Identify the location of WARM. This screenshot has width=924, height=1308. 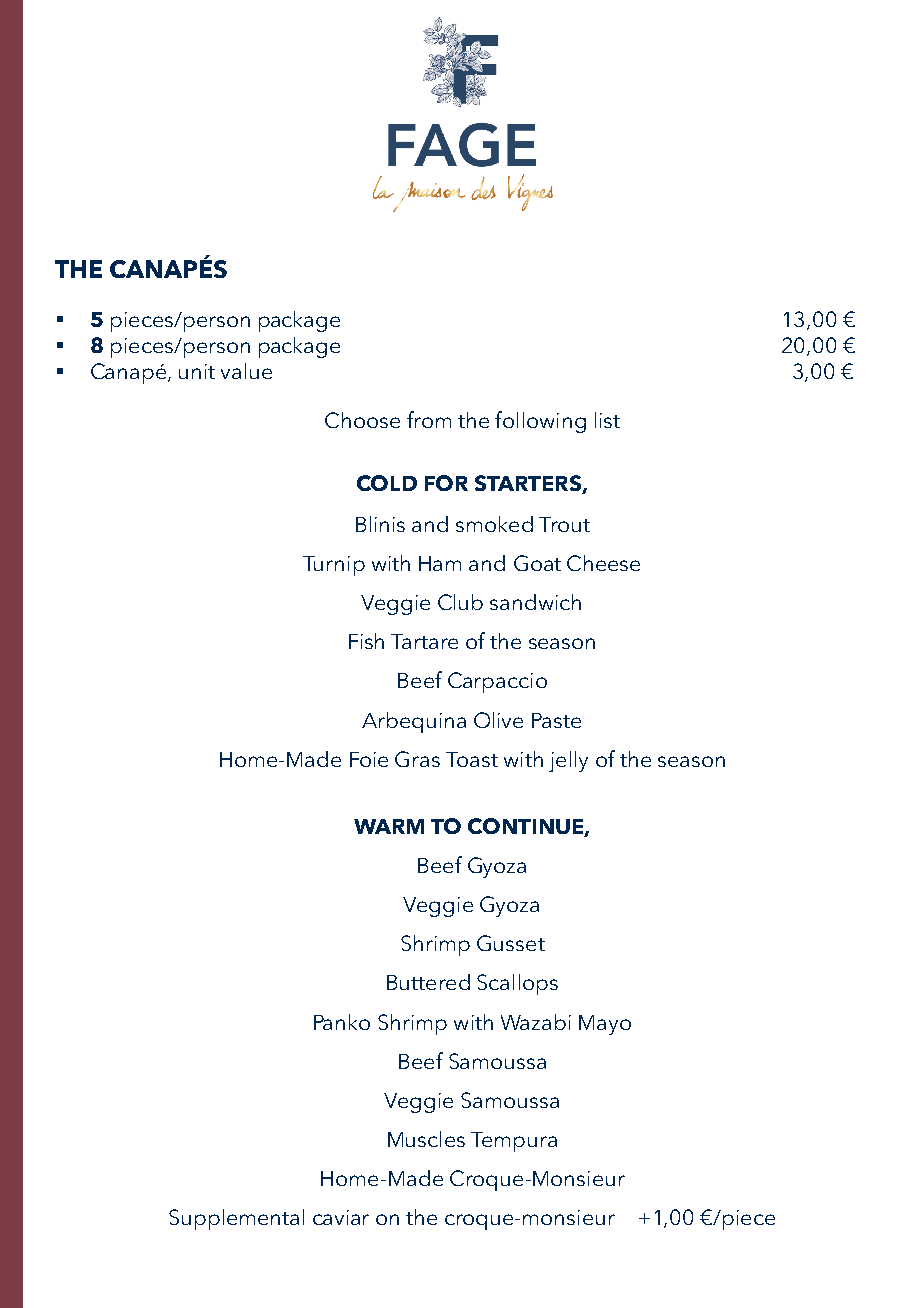
(389, 826).
